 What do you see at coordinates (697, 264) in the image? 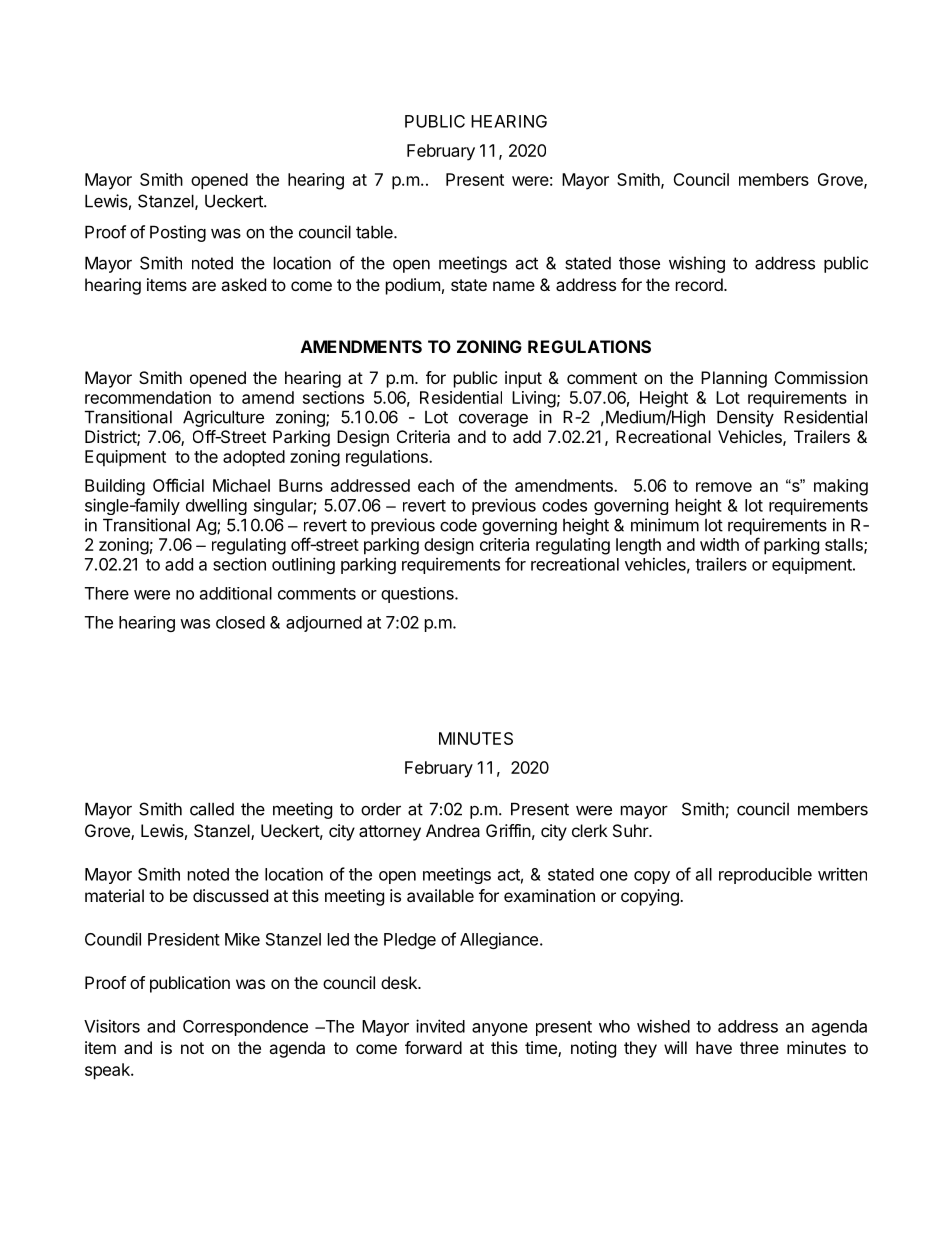
I see `wishing` at bounding box center [697, 264].
